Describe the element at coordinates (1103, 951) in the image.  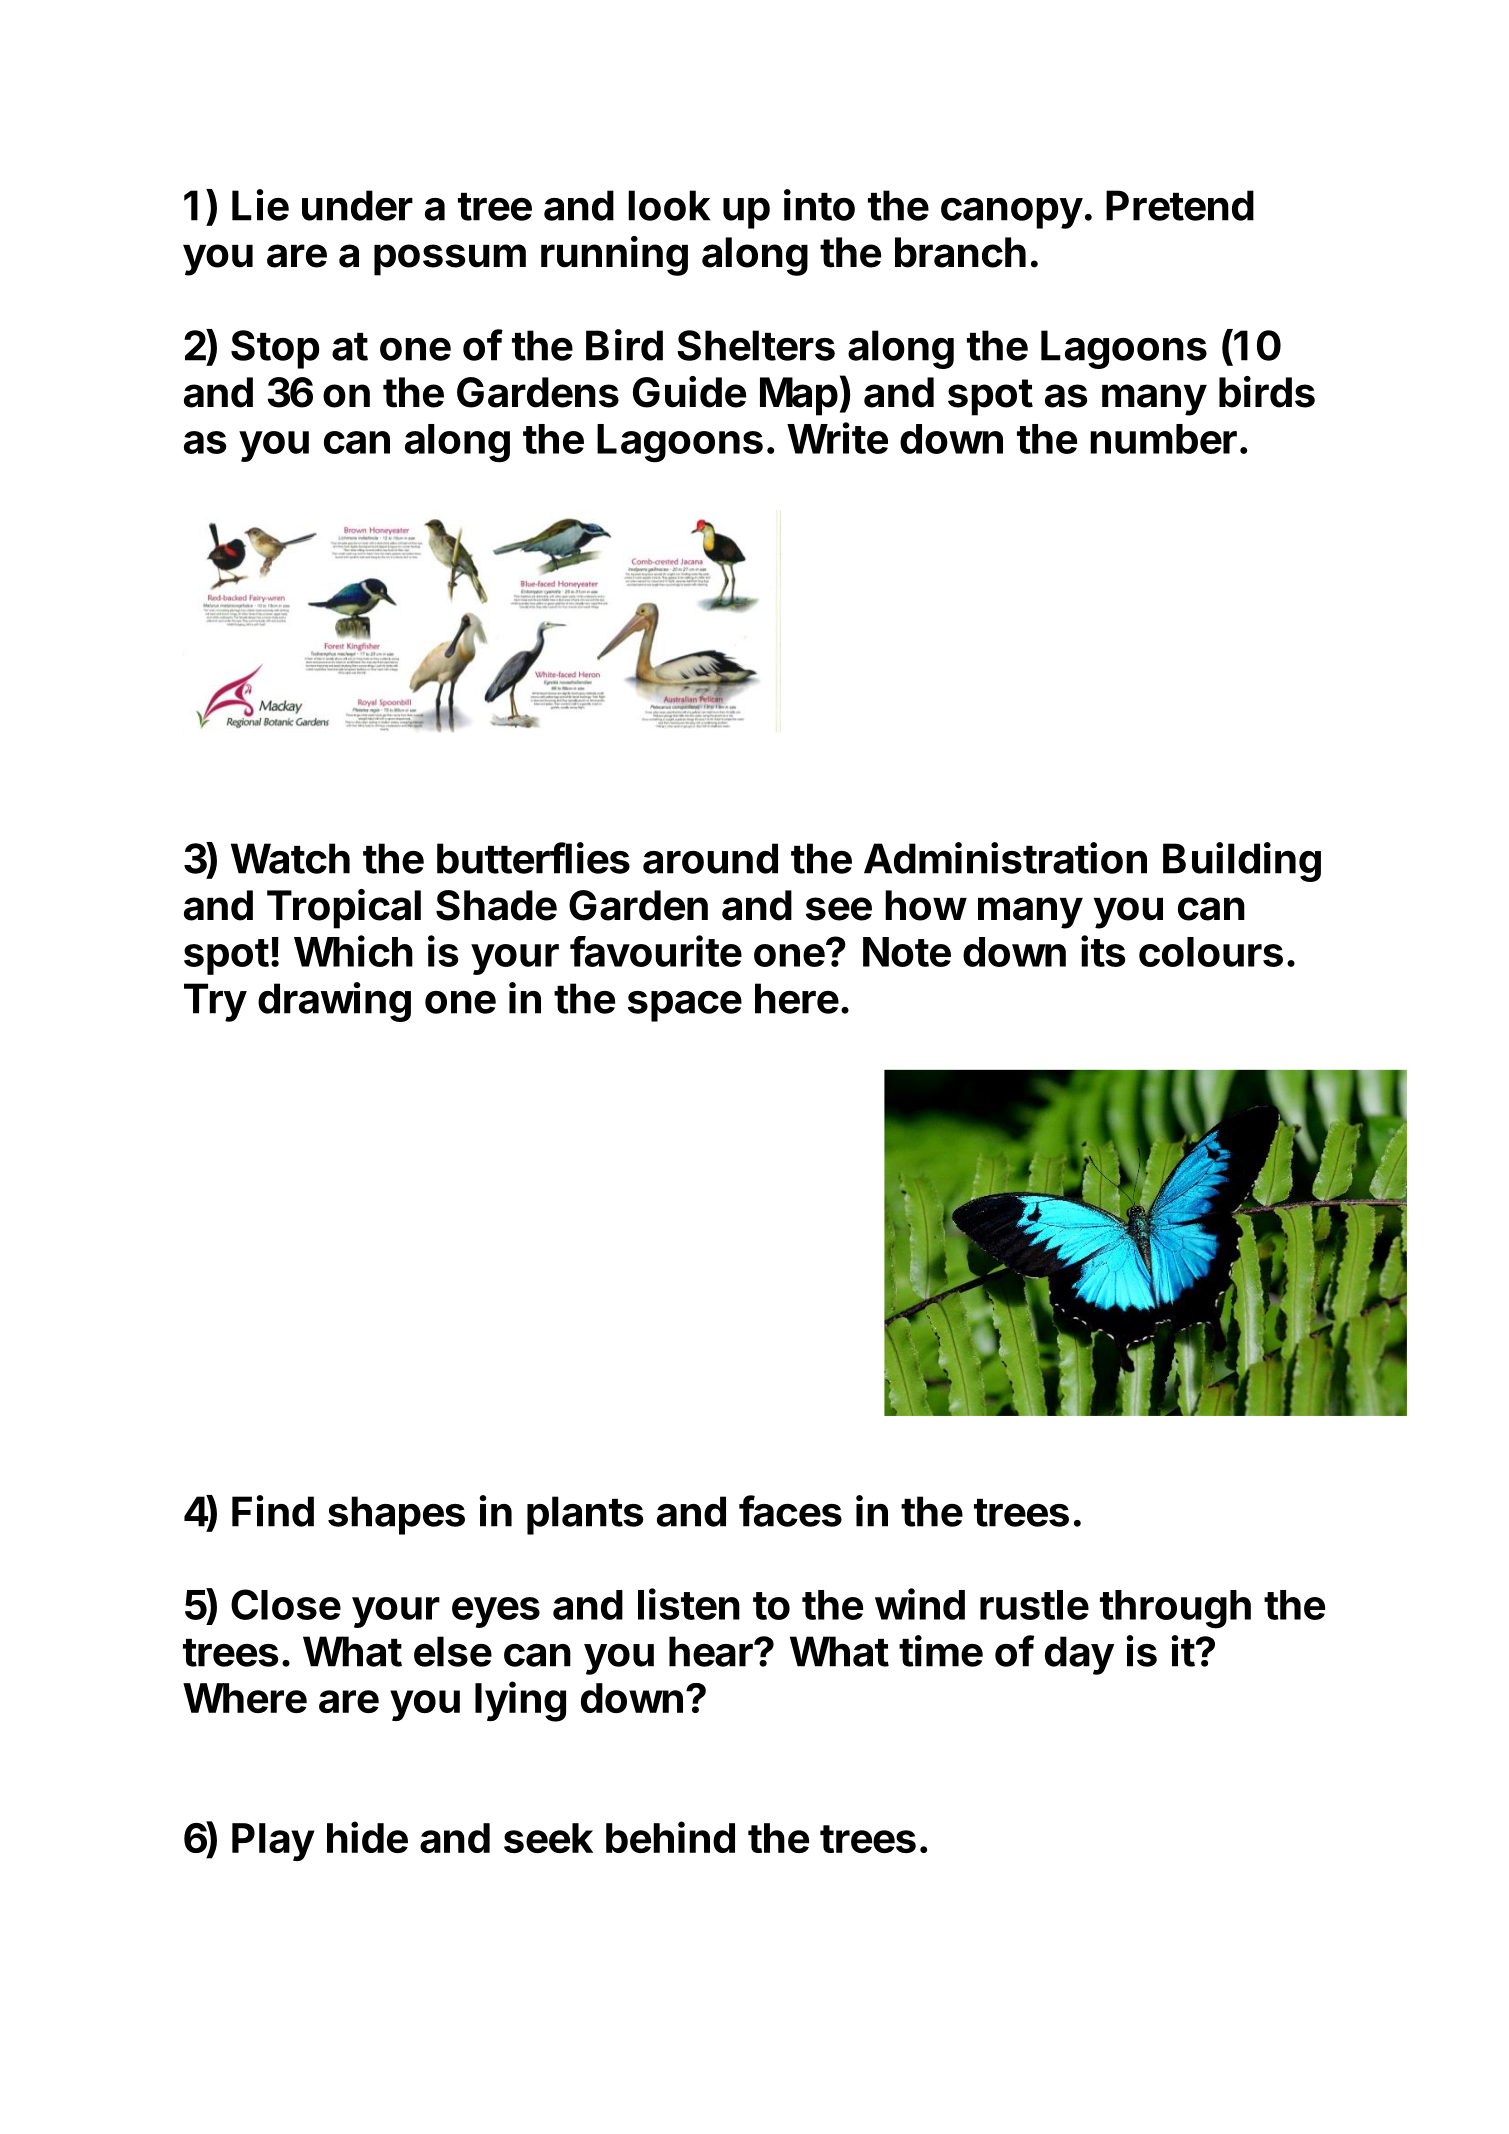
I see `its` at that location.
